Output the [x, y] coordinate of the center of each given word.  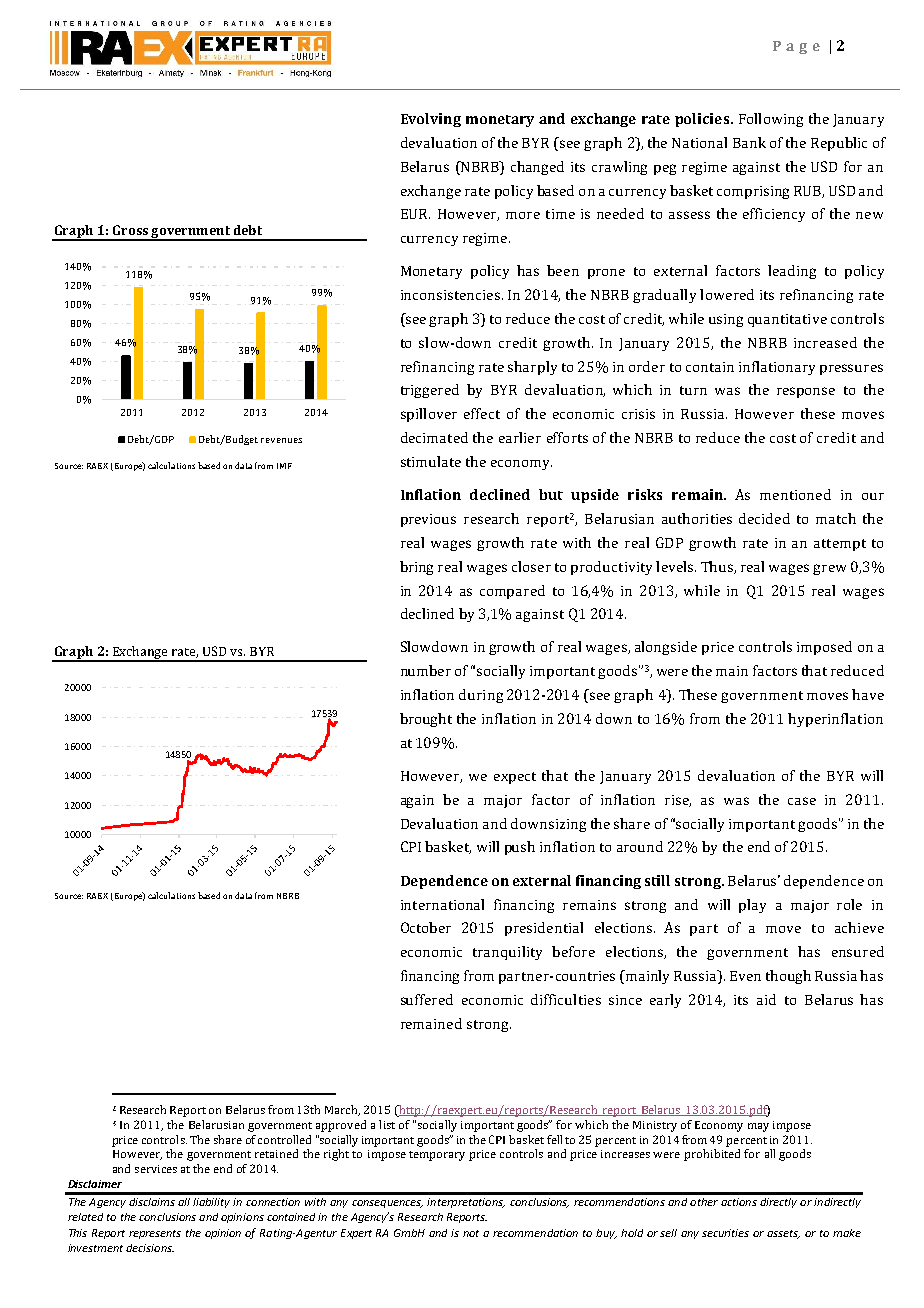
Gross [130, 230]
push [520, 848]
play [752, 906]
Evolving [431, 120]
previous [428, 520]
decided [764, 518]
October [426, 927]
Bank [749, 142]
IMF [284, 466]
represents [155, 1234]
